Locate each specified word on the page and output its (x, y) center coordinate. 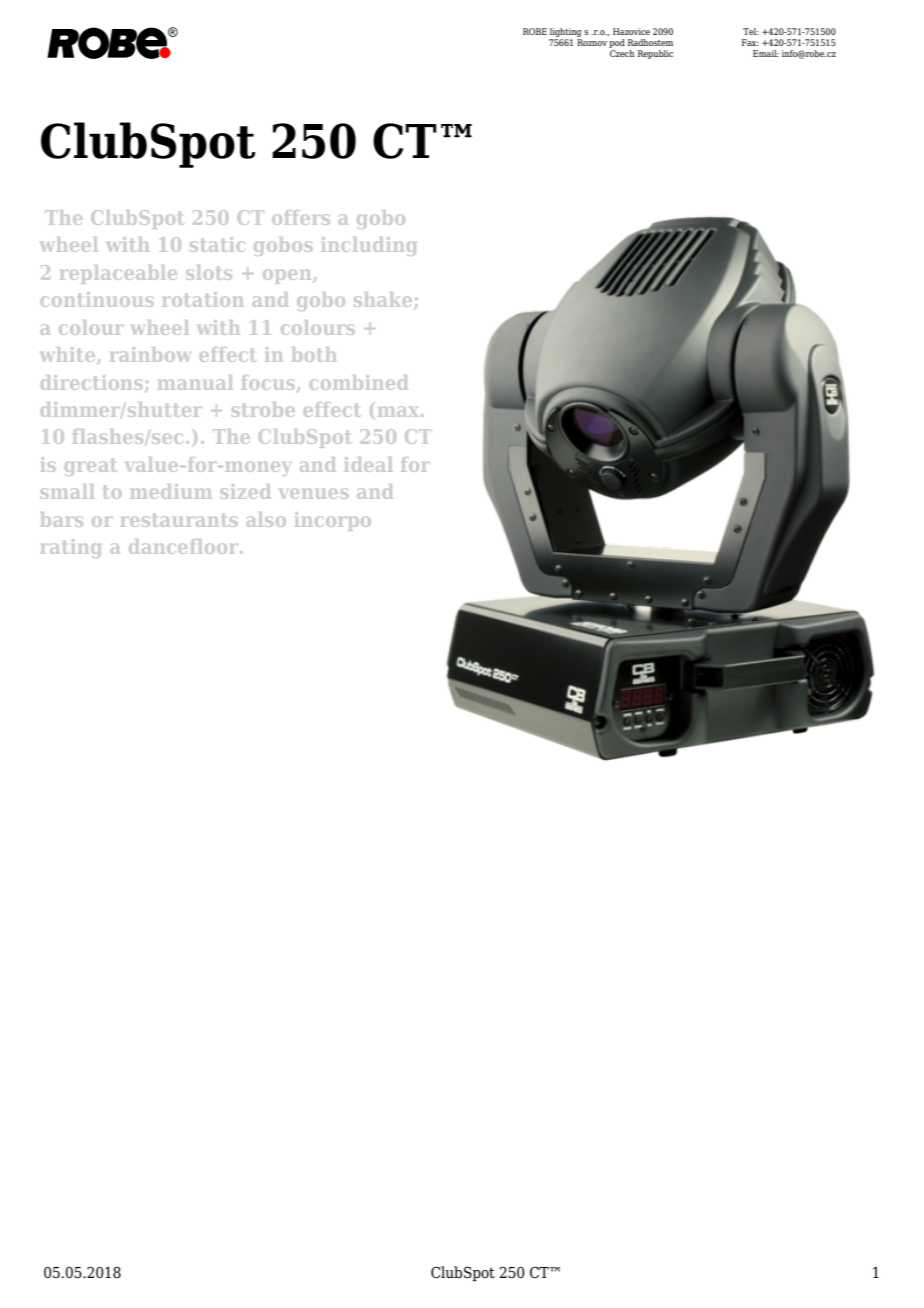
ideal (368, 464)
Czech (622, 52)
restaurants (179, 520)
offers (301, 217)
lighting (565, 34)
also (266, 519)
